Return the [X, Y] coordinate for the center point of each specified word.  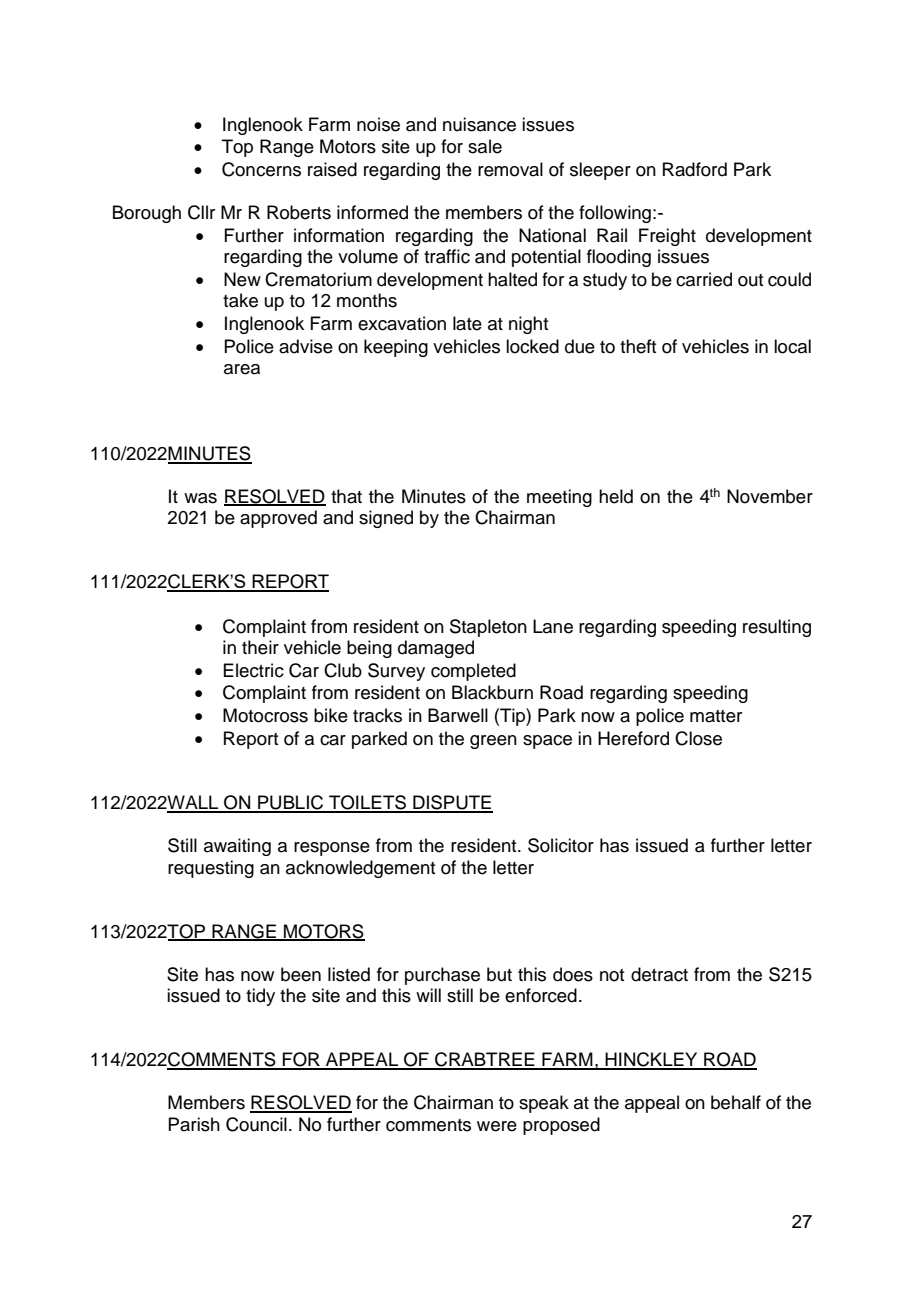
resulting [777, 628]
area [242, 369]
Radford [695, 169]
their [260, 647]
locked [532, 346]
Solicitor [561, 845]
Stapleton [488, 628]
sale [485, 146]
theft [638, 346]
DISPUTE [452, 803]
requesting [211, 869]
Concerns [261, 169]
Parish [194, 1124]
